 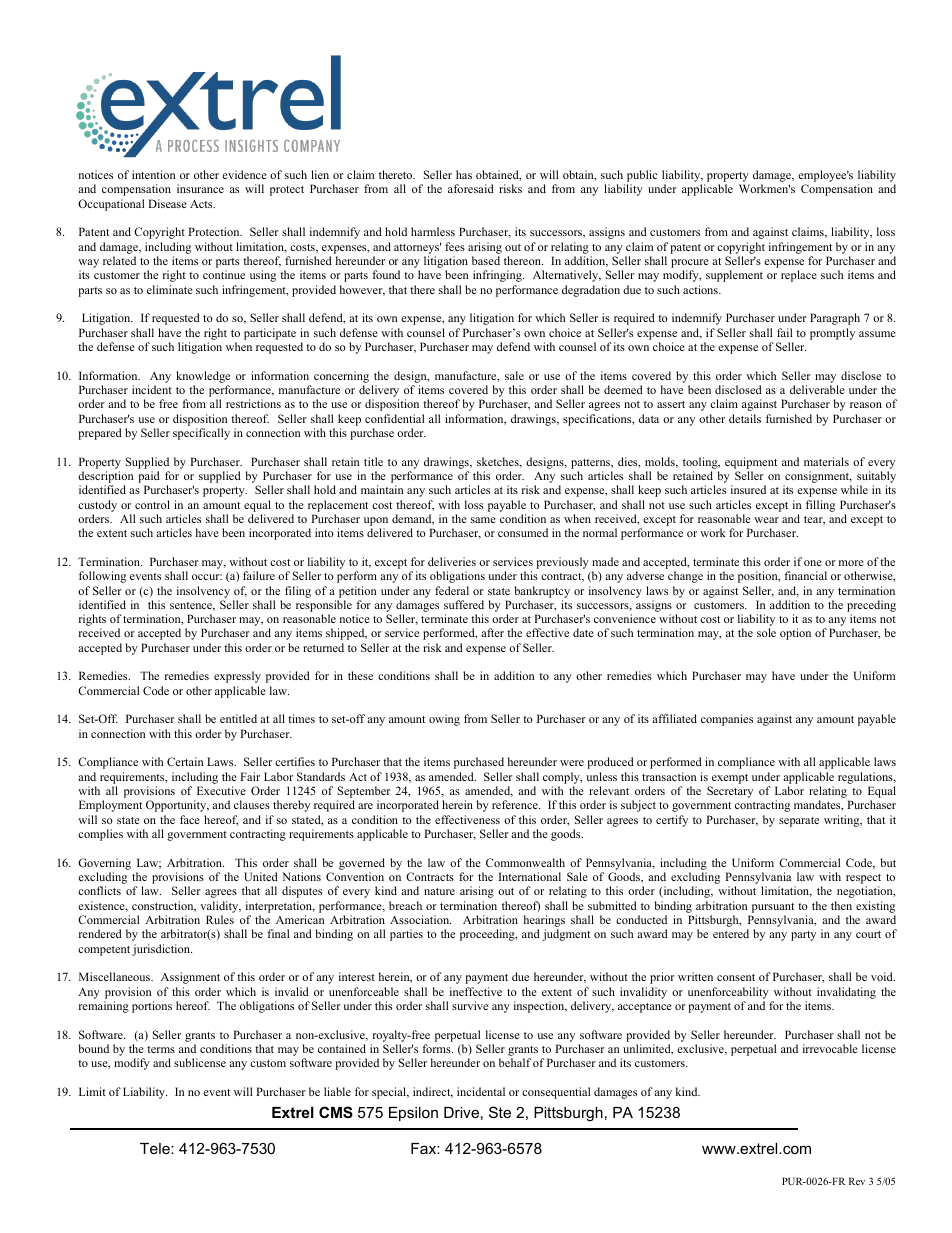 I want to click on expressly, so click(x=237, y=677).
